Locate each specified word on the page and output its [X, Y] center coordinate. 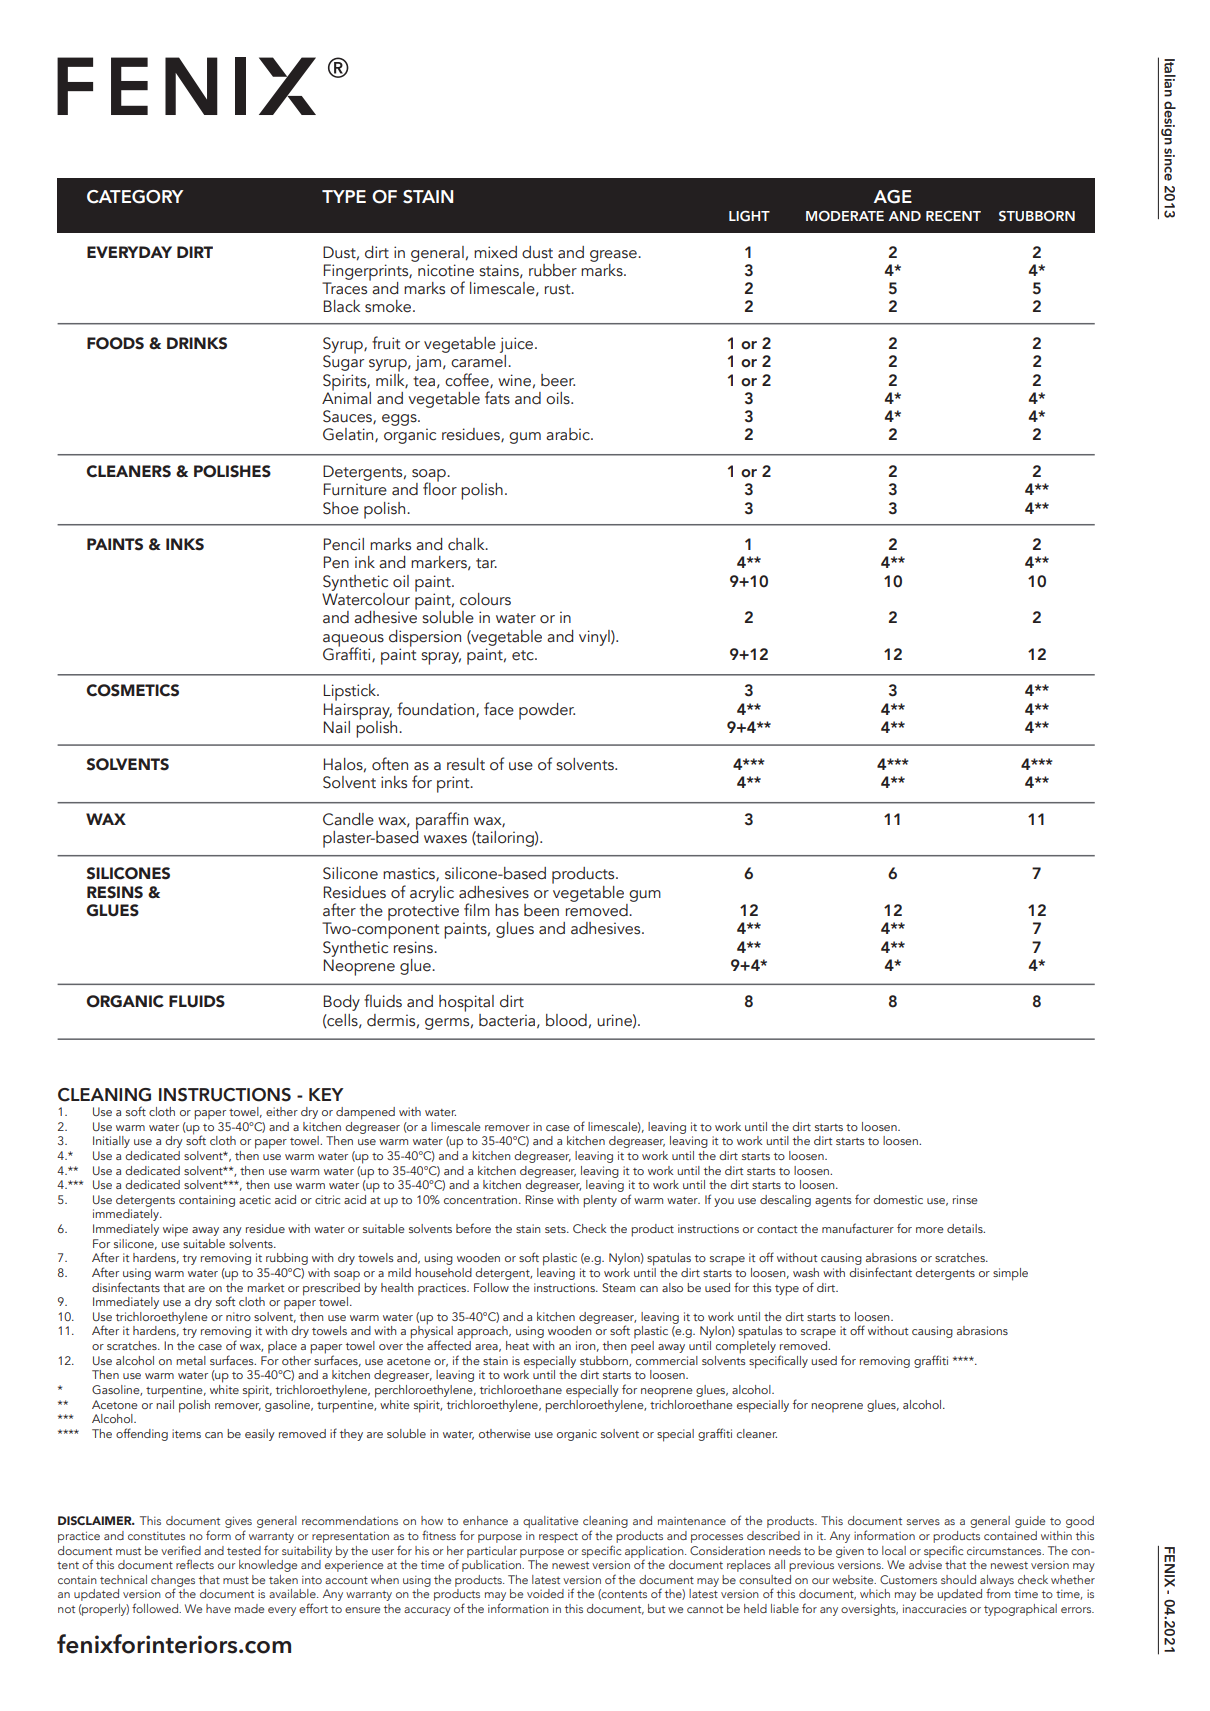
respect [558, 1538]
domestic [898, 1199]
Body [342, 1003]
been [541, 910]
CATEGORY [135, 197]
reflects [195, 1564]
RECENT [953, 216]
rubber [553, 270]
